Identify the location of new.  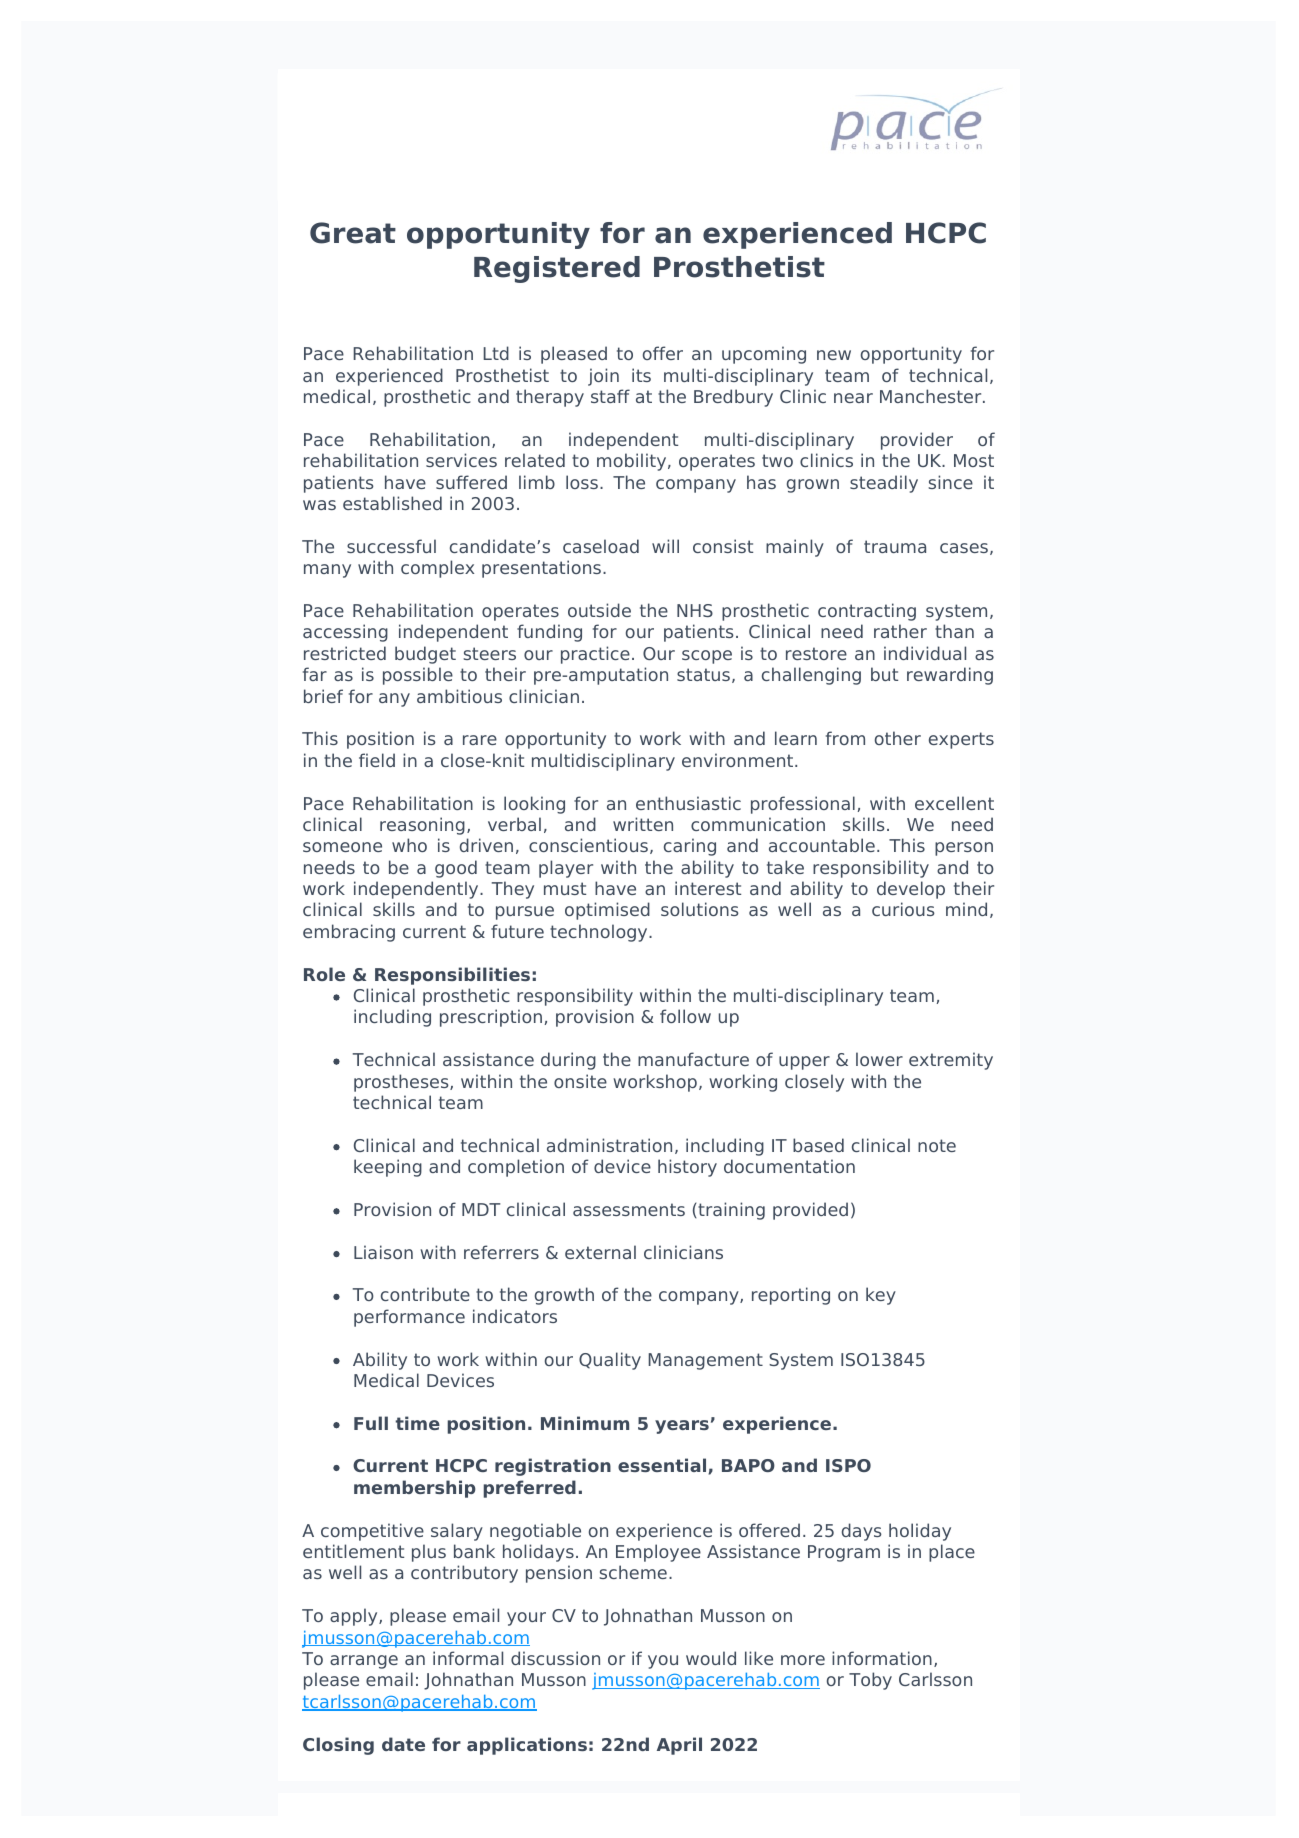
(834, 355).
